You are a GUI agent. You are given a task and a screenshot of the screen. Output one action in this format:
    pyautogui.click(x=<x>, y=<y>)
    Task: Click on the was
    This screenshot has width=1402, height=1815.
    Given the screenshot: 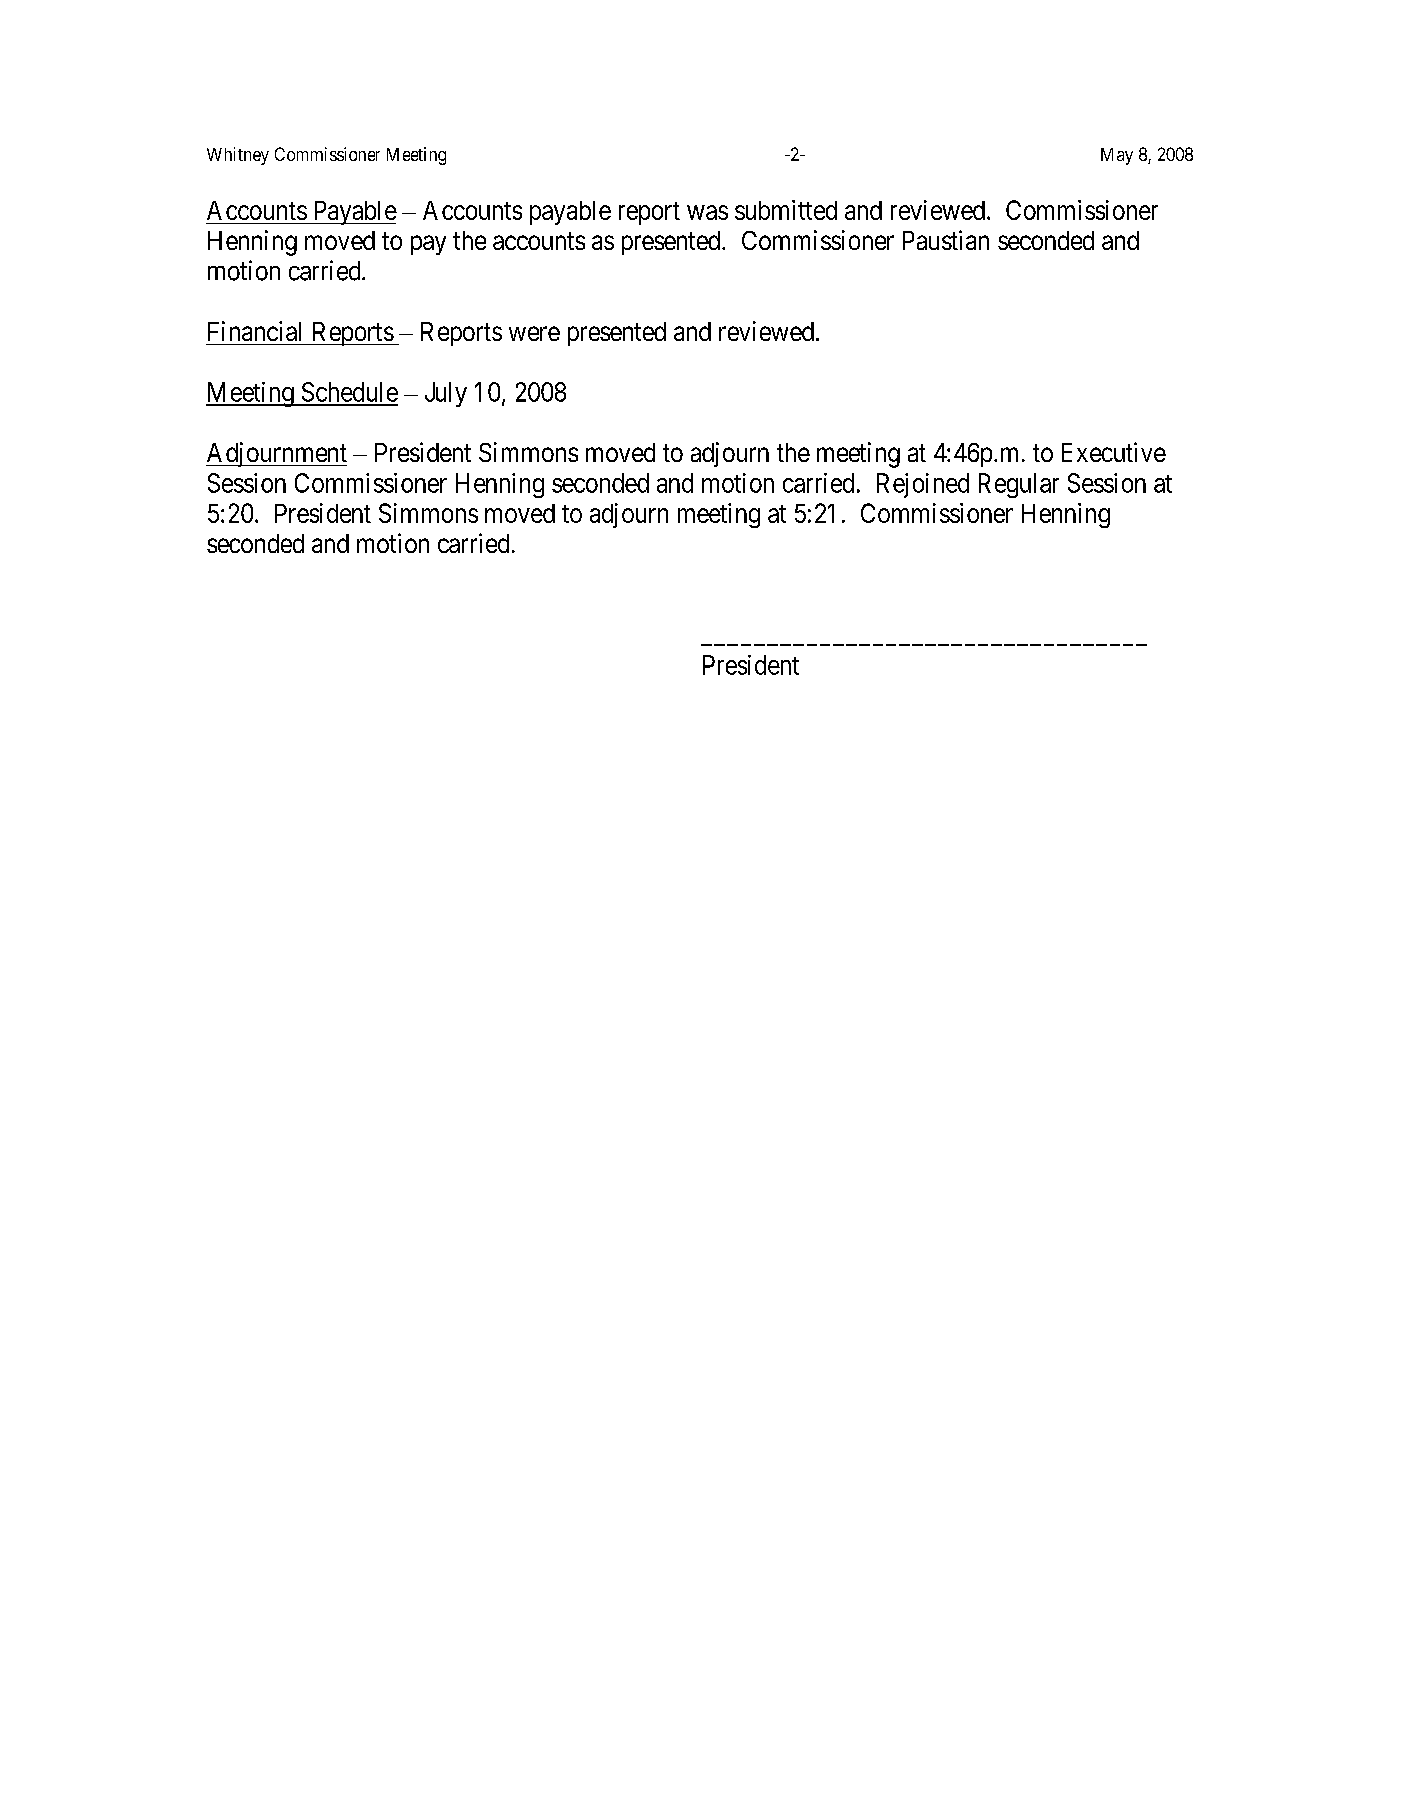 What is the action you would take?
    pyautogui.click(x=707, y=212)
